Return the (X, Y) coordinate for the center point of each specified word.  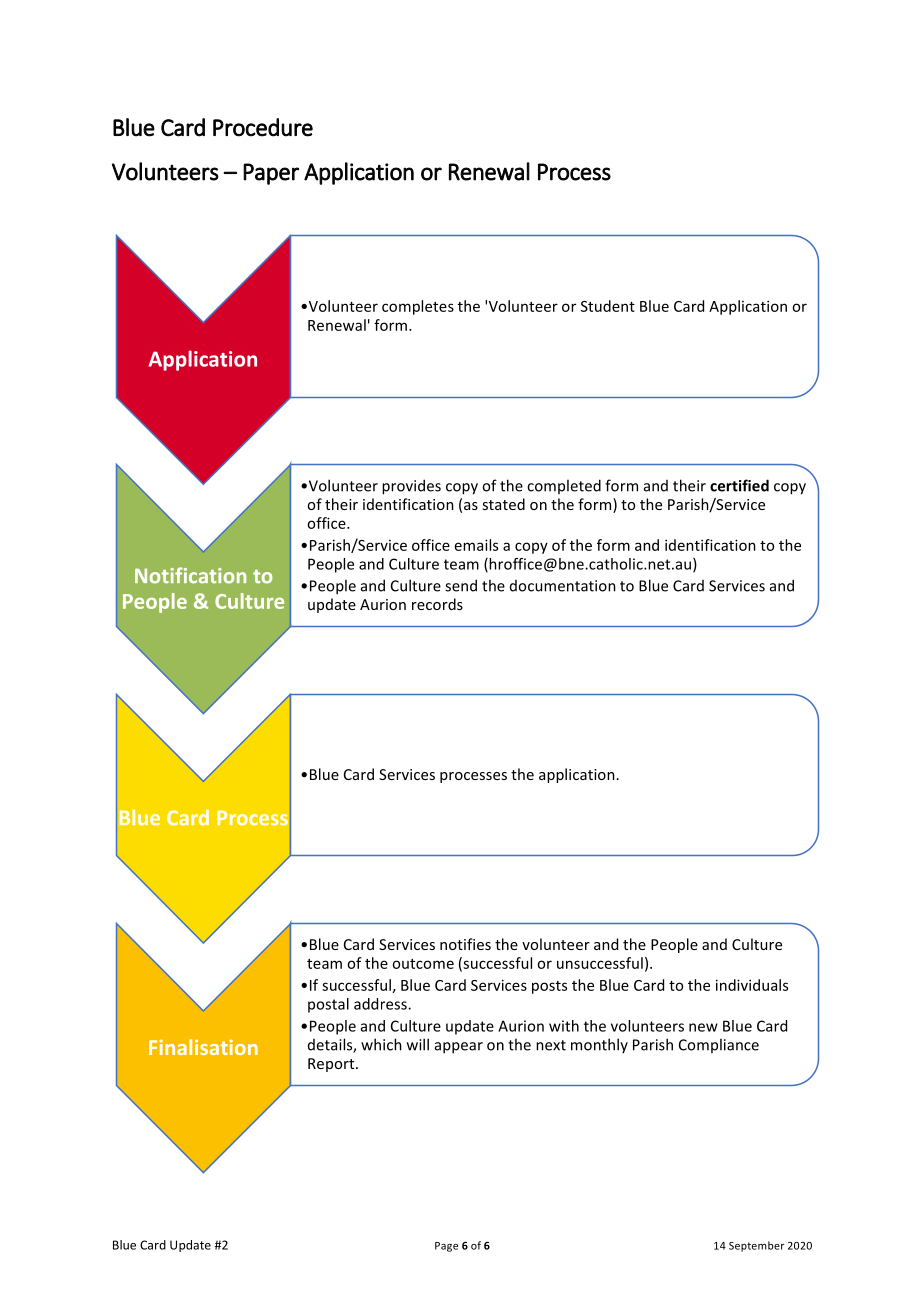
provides (411, 487)
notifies (465, 944)
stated (503, 504)
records (437, 604)
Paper (271, 174)
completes (418, 307)
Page (446, 1247)
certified (739, 485)
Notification (190, 575)
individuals (752, 985)
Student (608, 306)
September (756, 1246)
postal (328, 1005)
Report (332, 1065)
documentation (563, 586)
